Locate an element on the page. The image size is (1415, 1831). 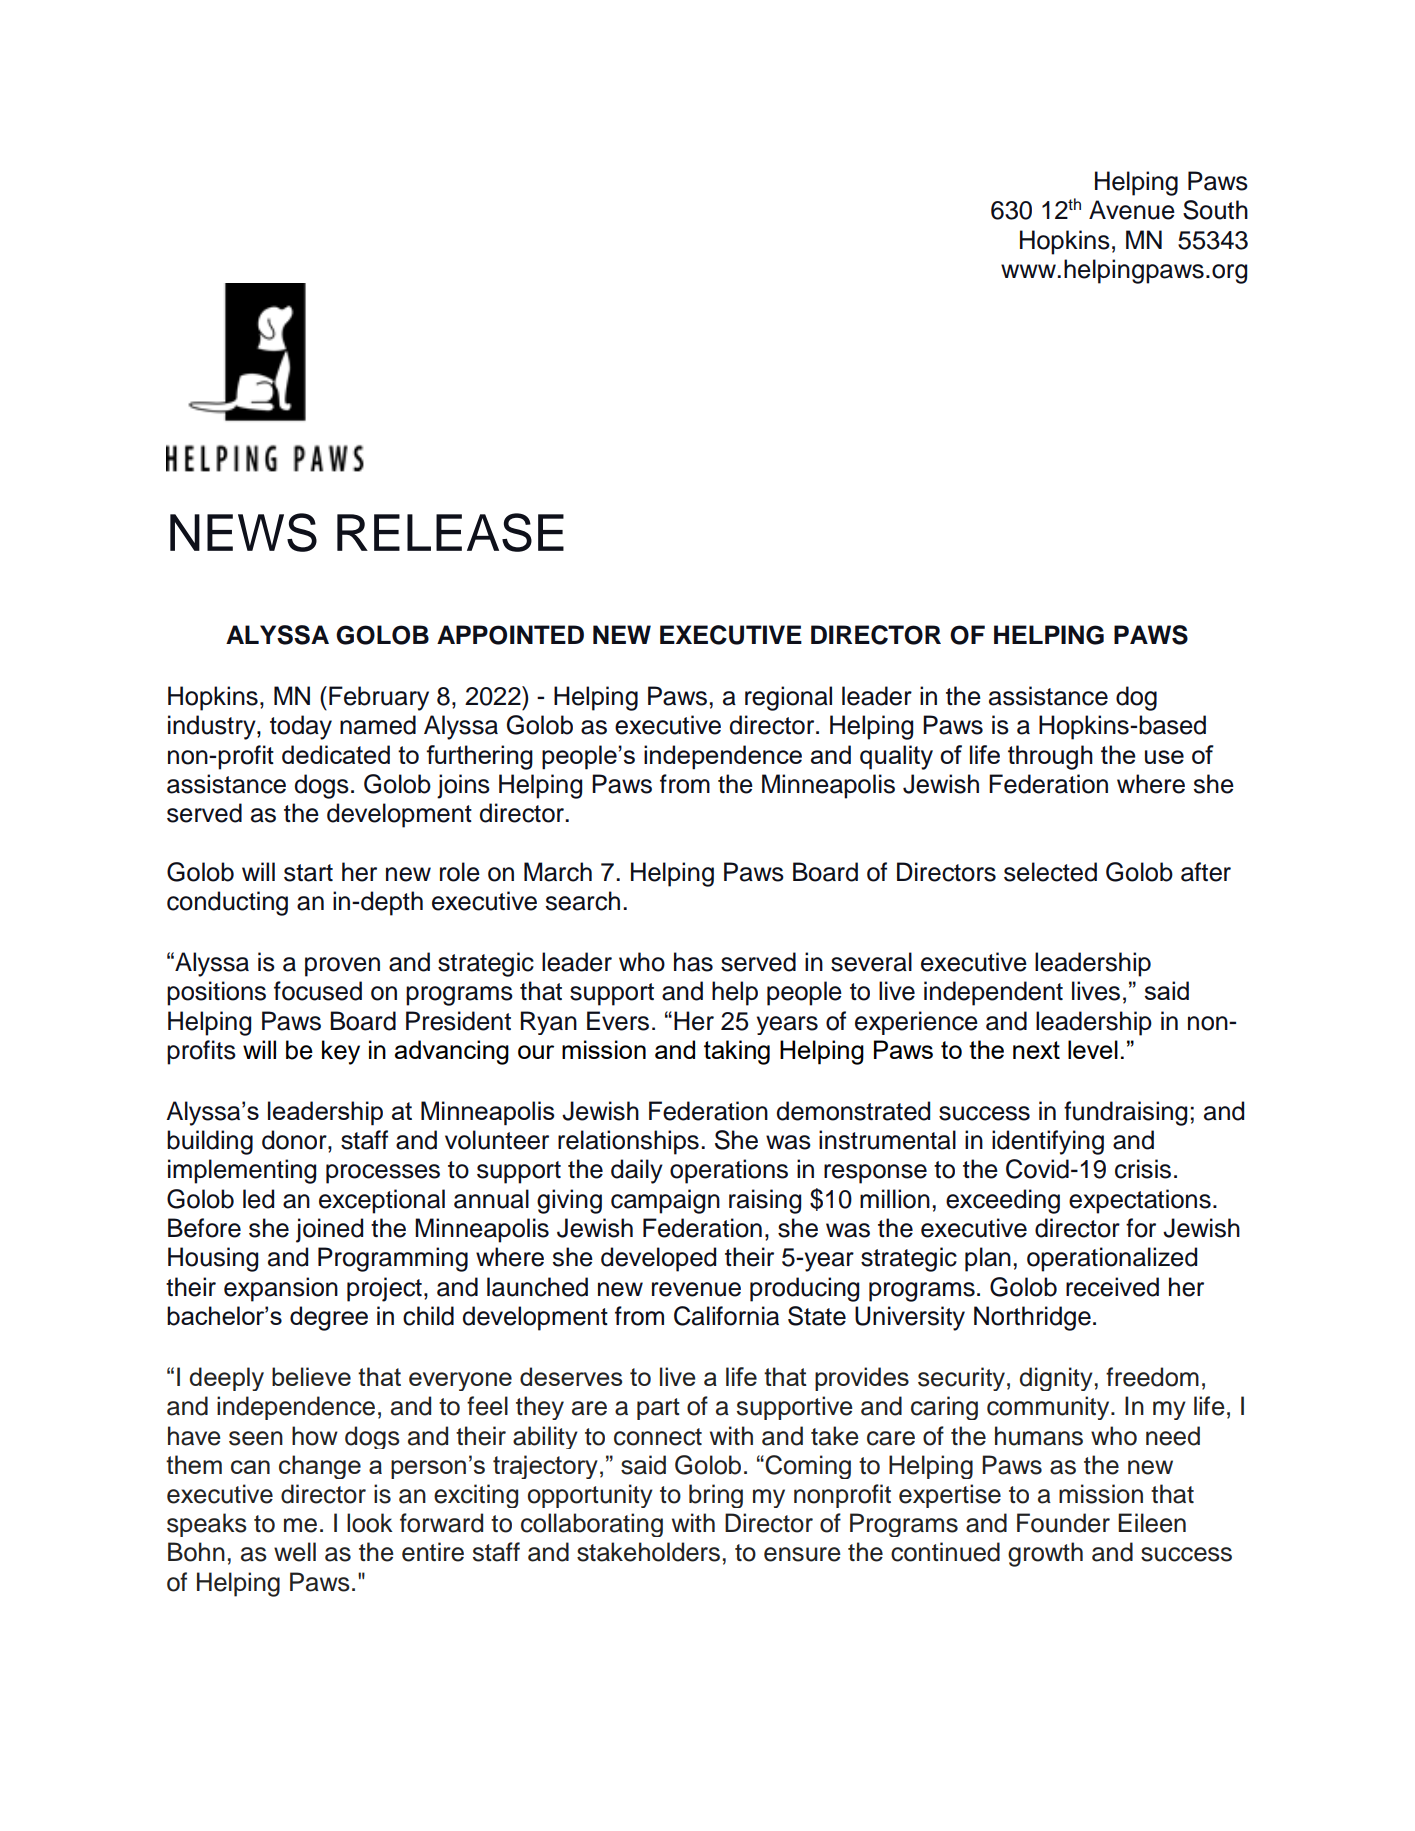
South is located at coordinates (1215, 210).
